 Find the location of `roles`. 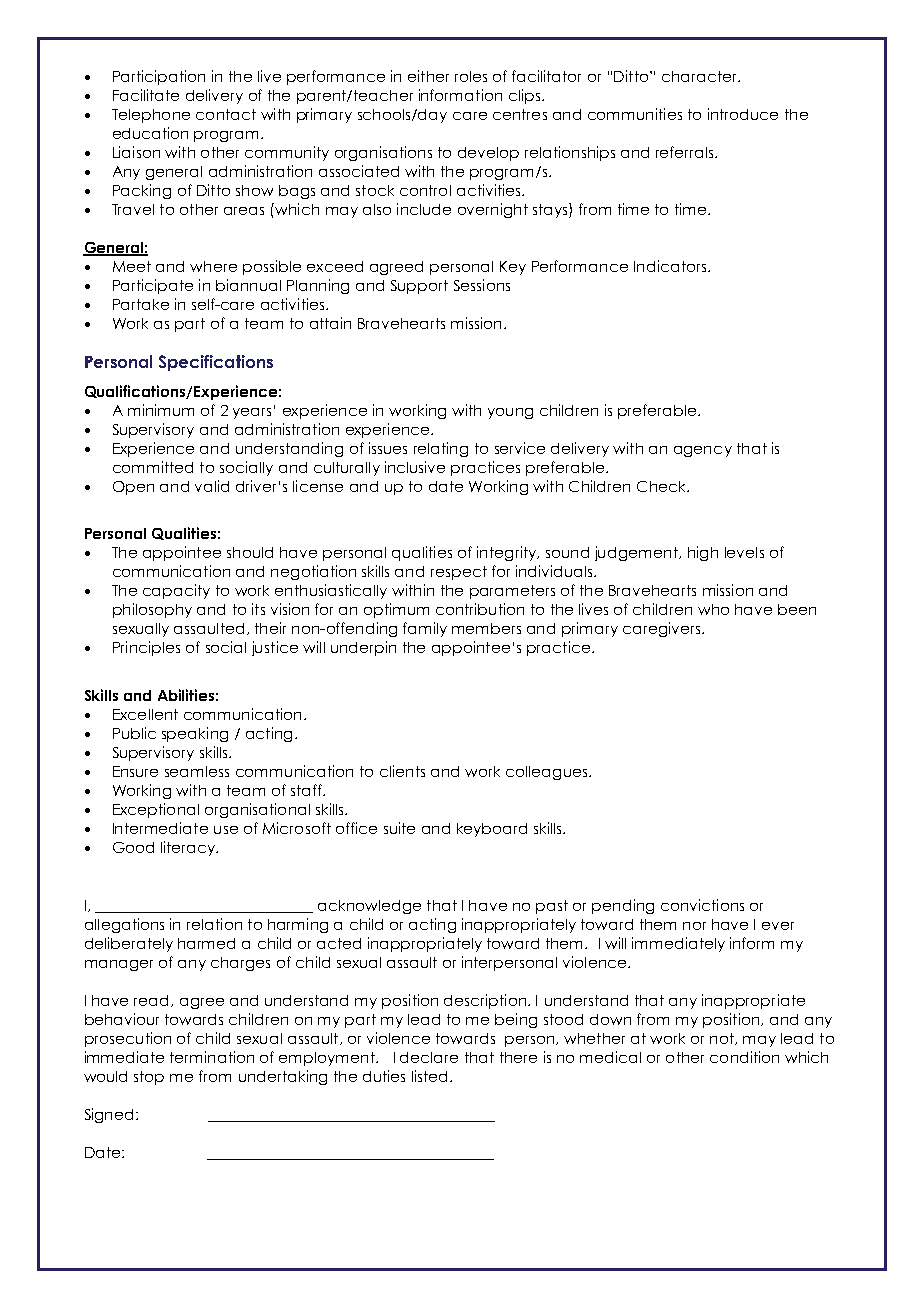

roles is located at coordinates (471, 76).
